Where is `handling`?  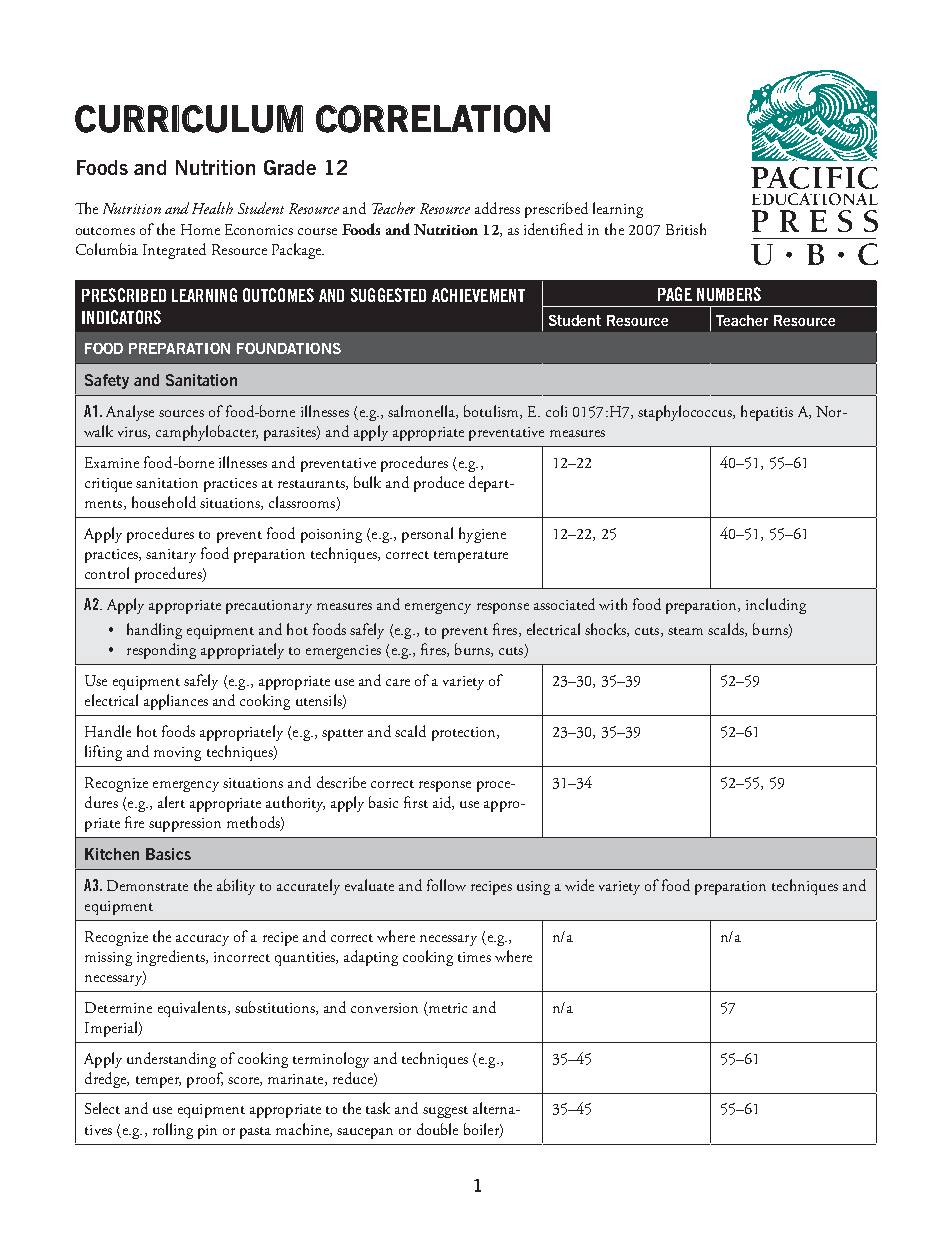 handling is located at coordinates (154, 631).
